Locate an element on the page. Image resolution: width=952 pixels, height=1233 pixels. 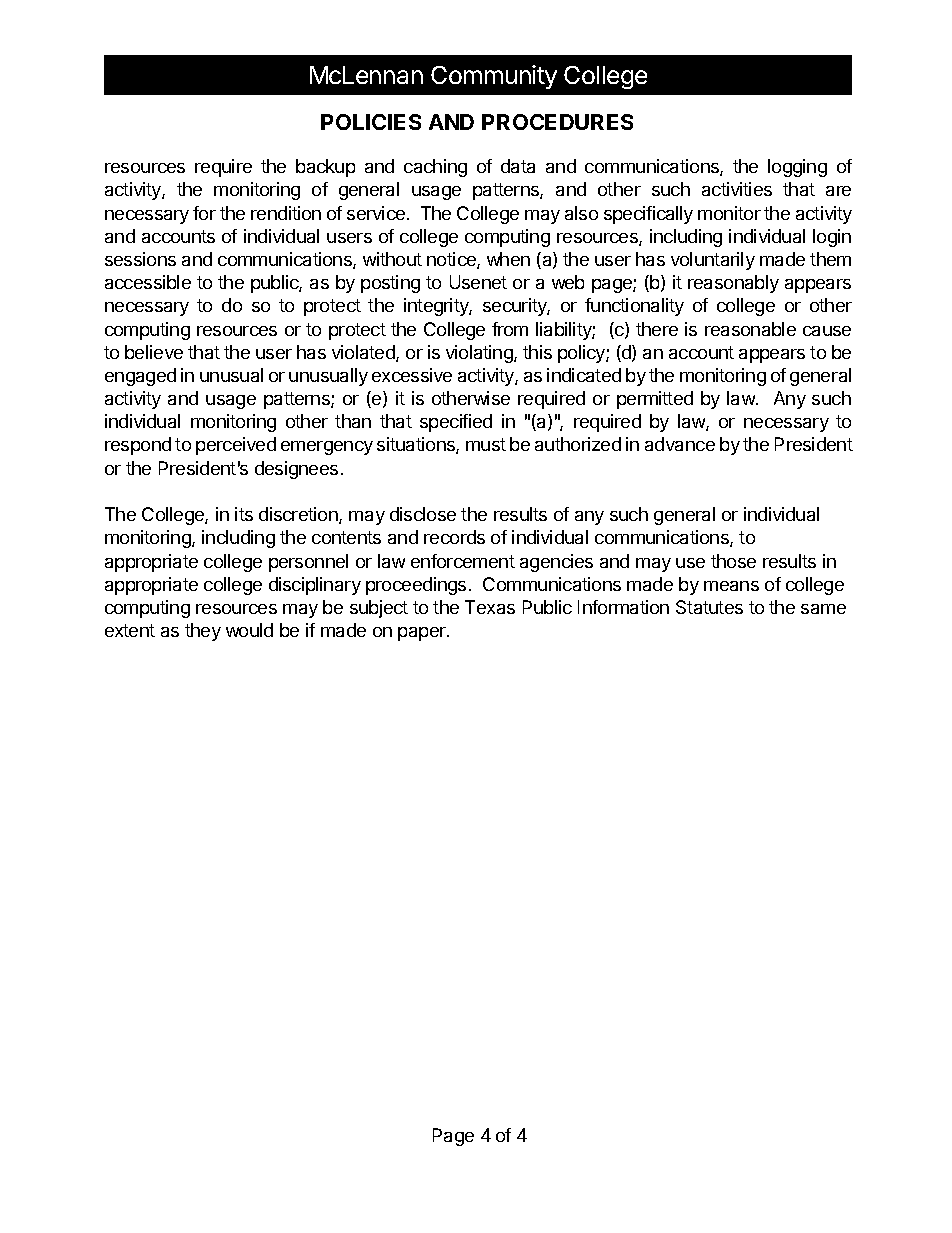
disclose is located at coordinates (423, 514).
